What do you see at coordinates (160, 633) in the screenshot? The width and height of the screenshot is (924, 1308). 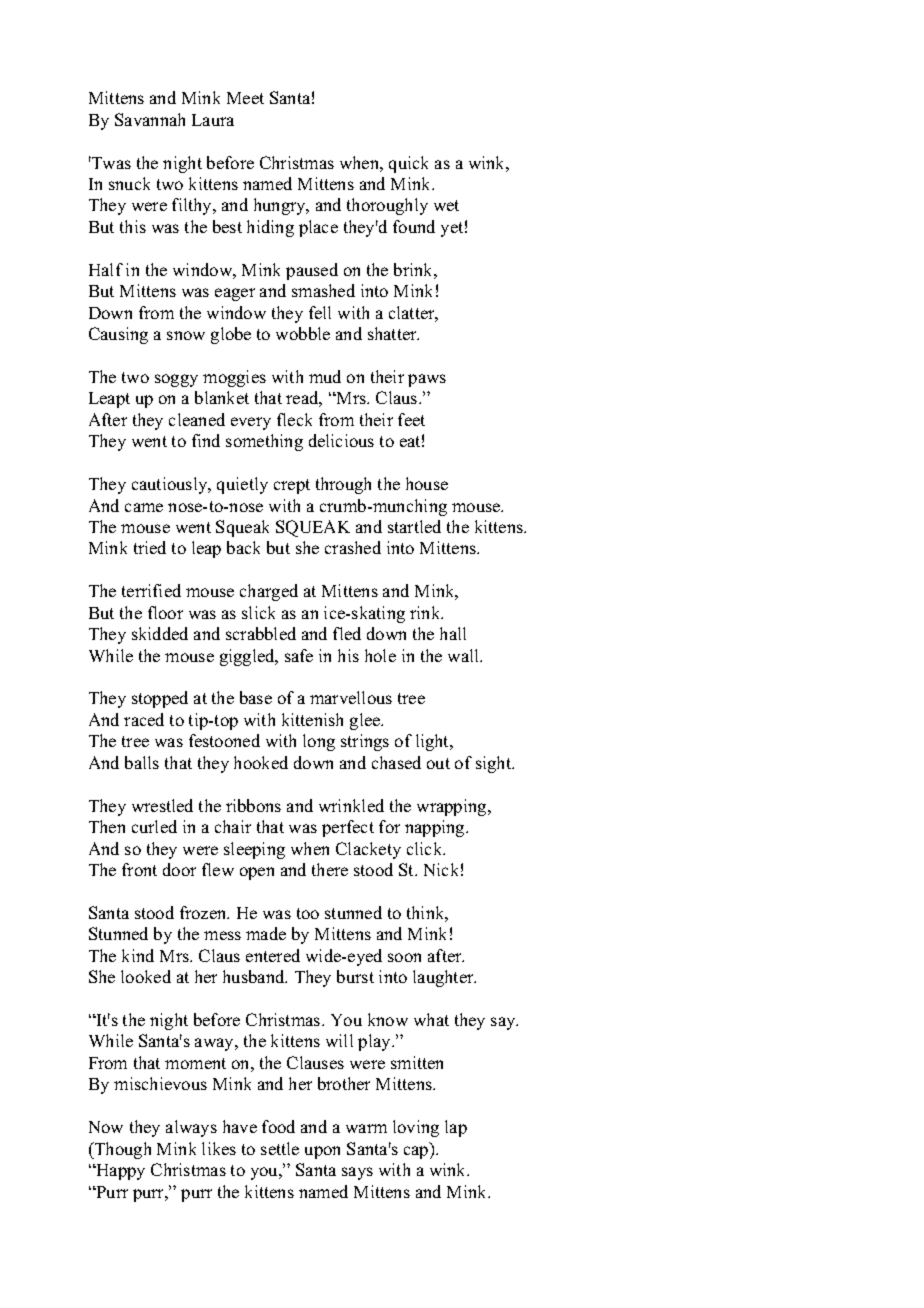 I see `skidded` at bounding box center [160, 633].
